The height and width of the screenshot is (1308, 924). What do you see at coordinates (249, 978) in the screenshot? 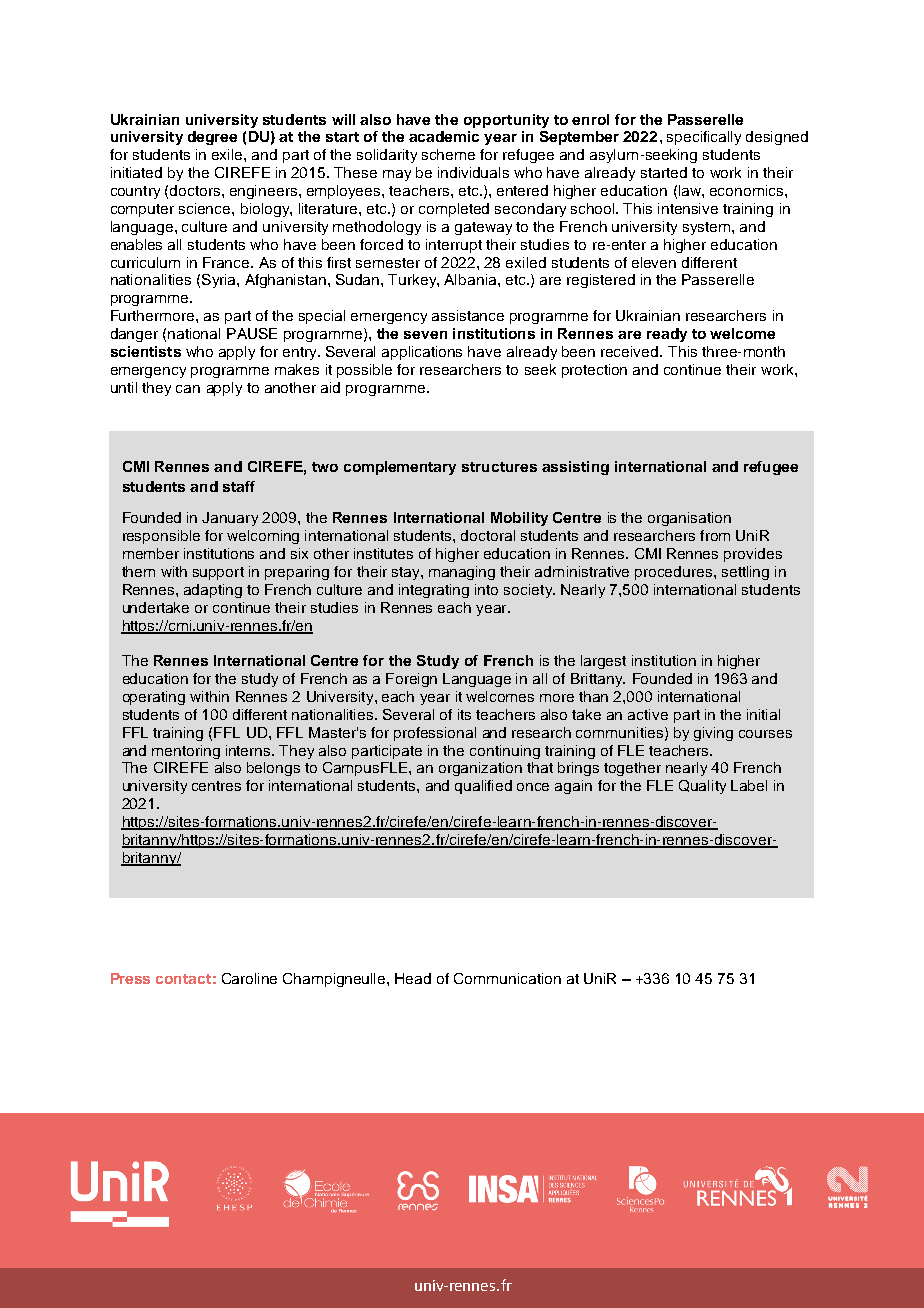
I see `Caroline` at bounding box center [249, 978].
